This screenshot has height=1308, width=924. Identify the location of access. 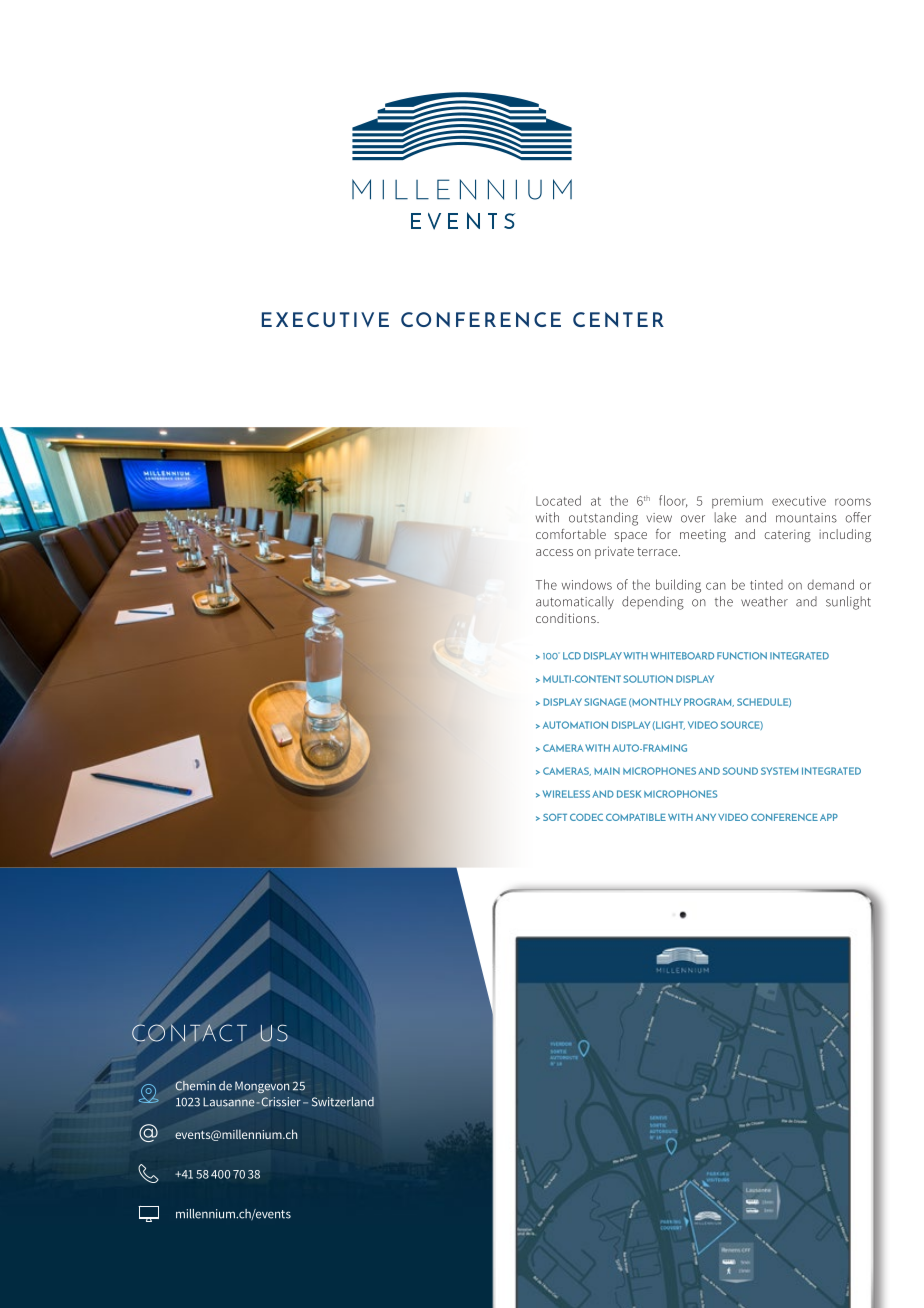
(554, 552).
